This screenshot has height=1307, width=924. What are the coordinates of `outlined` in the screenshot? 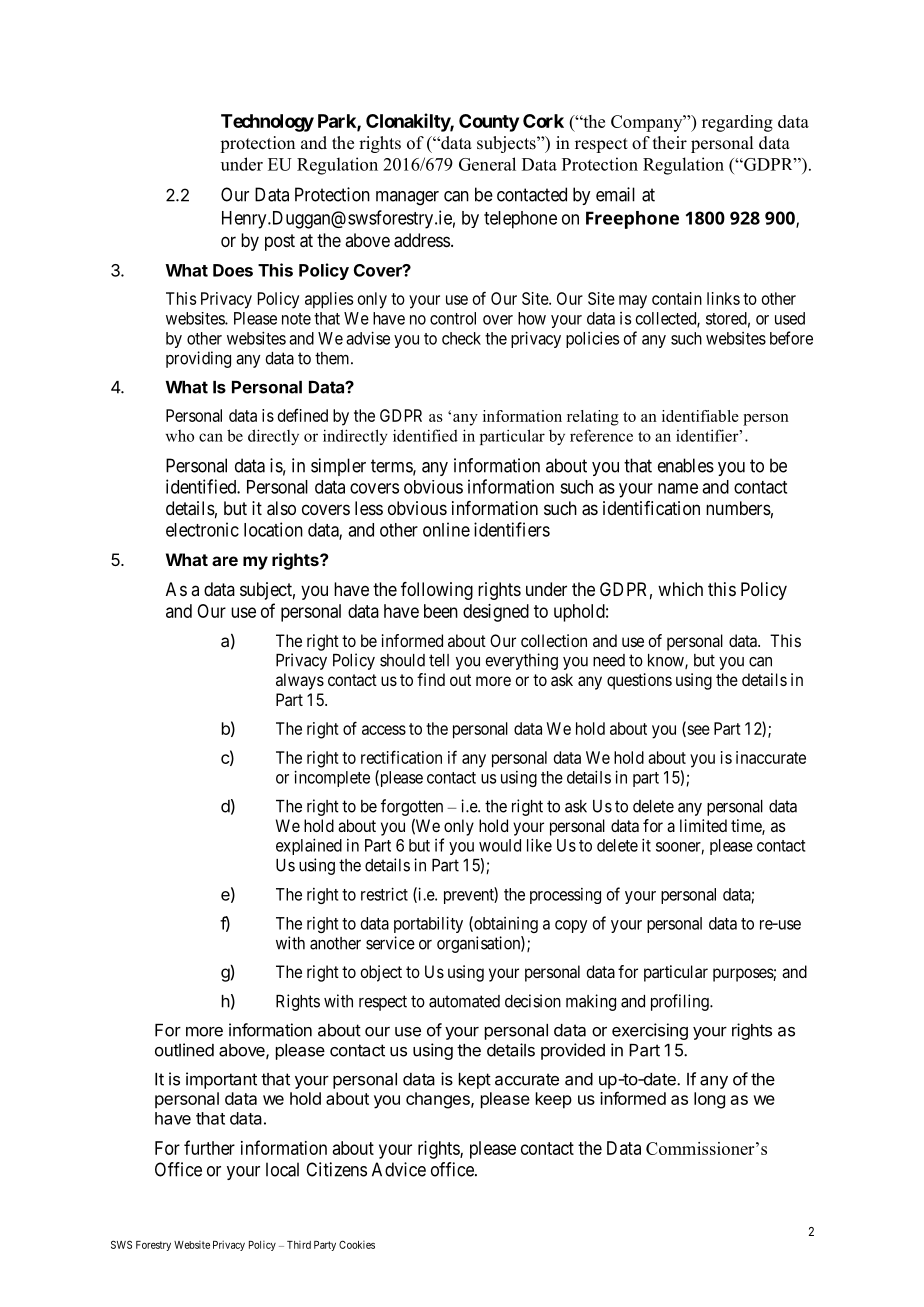 It's located at (184, 1050).
